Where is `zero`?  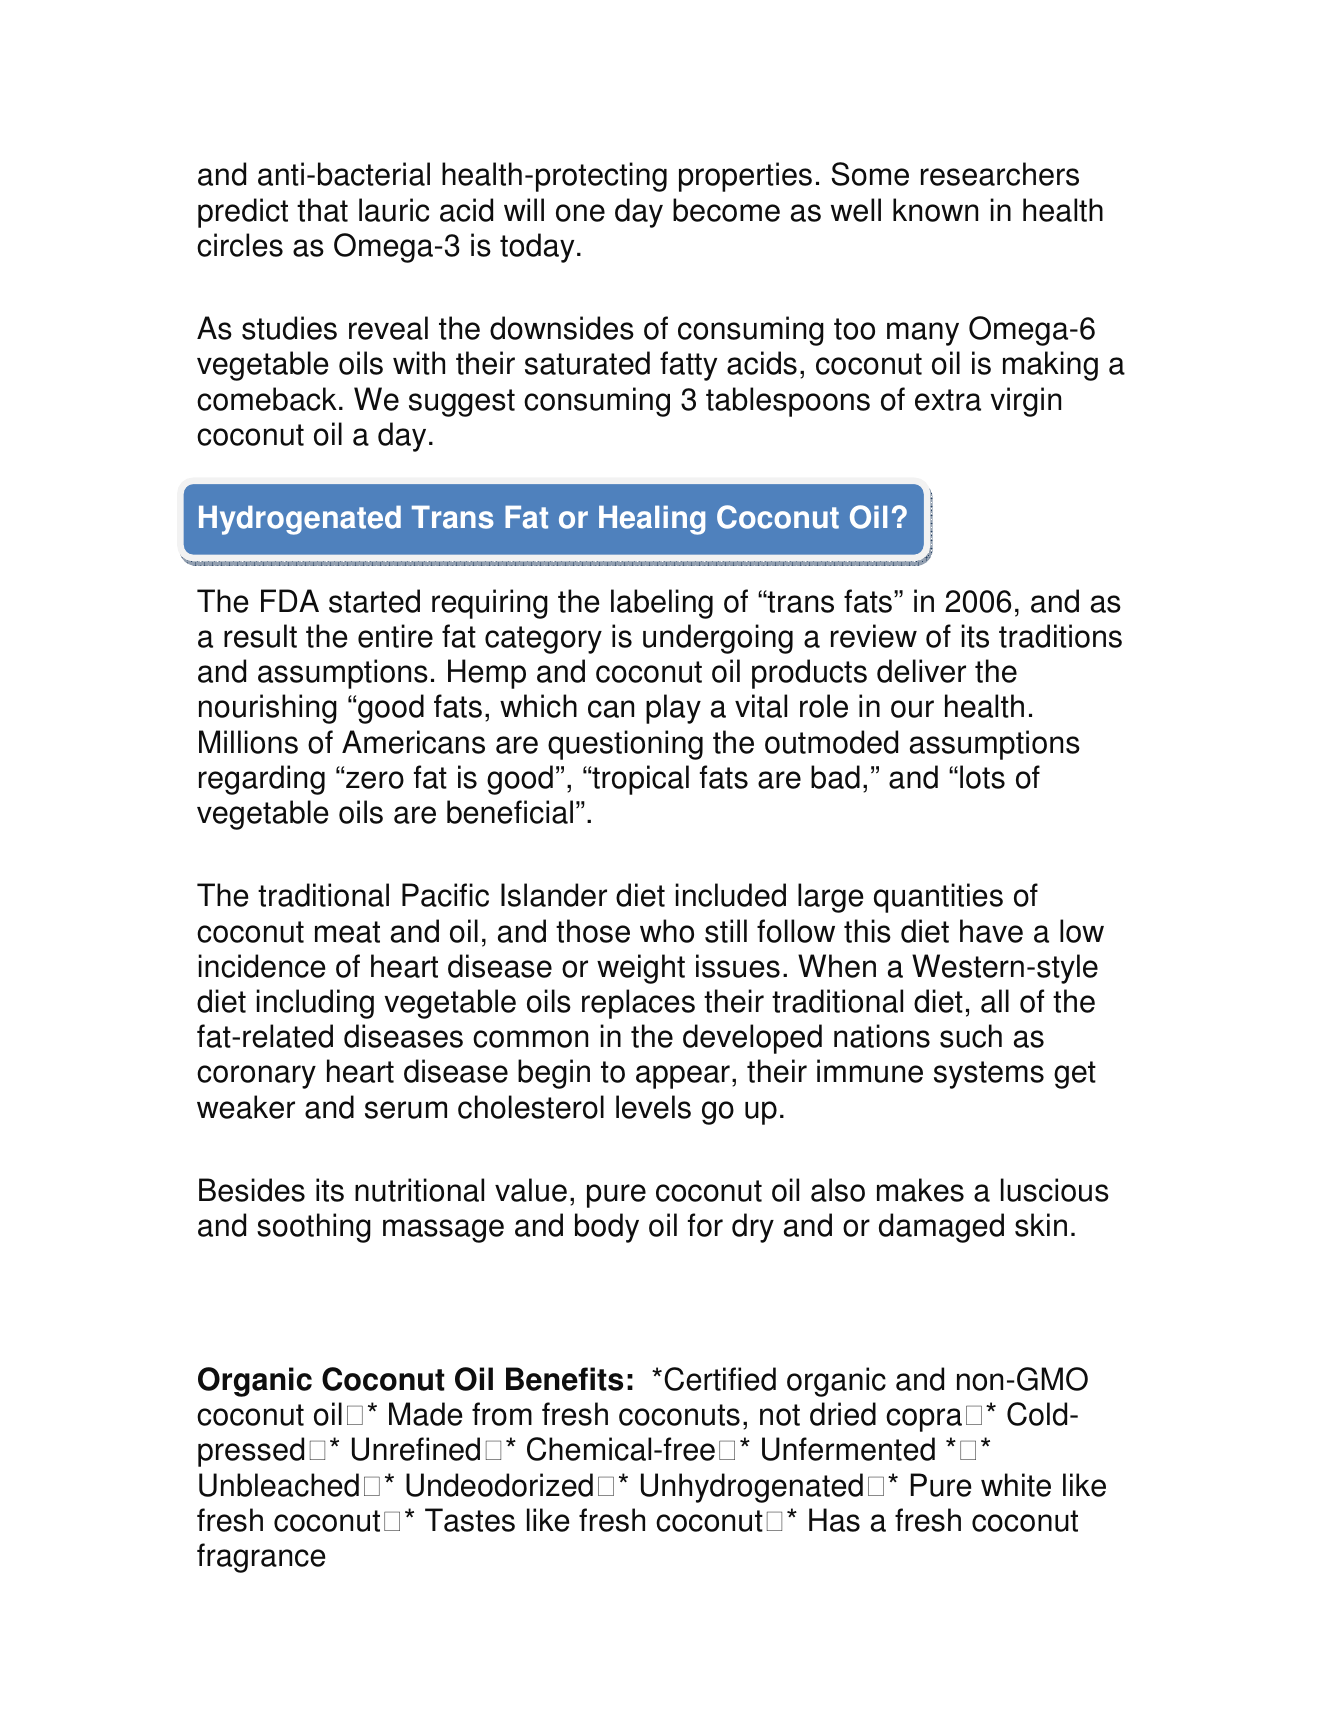
zero is located at coordinates (375, 780).
